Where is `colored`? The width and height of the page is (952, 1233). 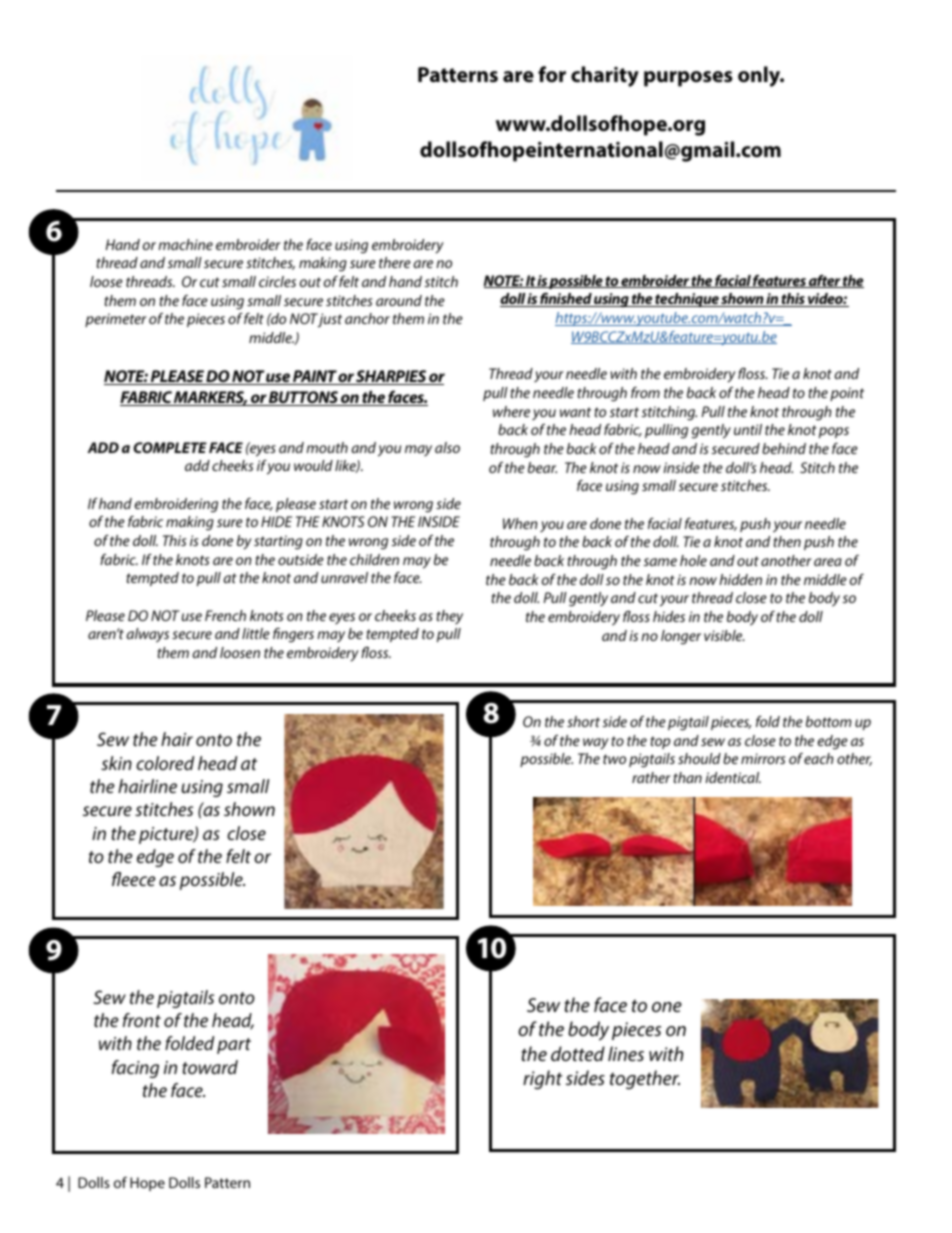 colored is located at coordinates (165, 763).
